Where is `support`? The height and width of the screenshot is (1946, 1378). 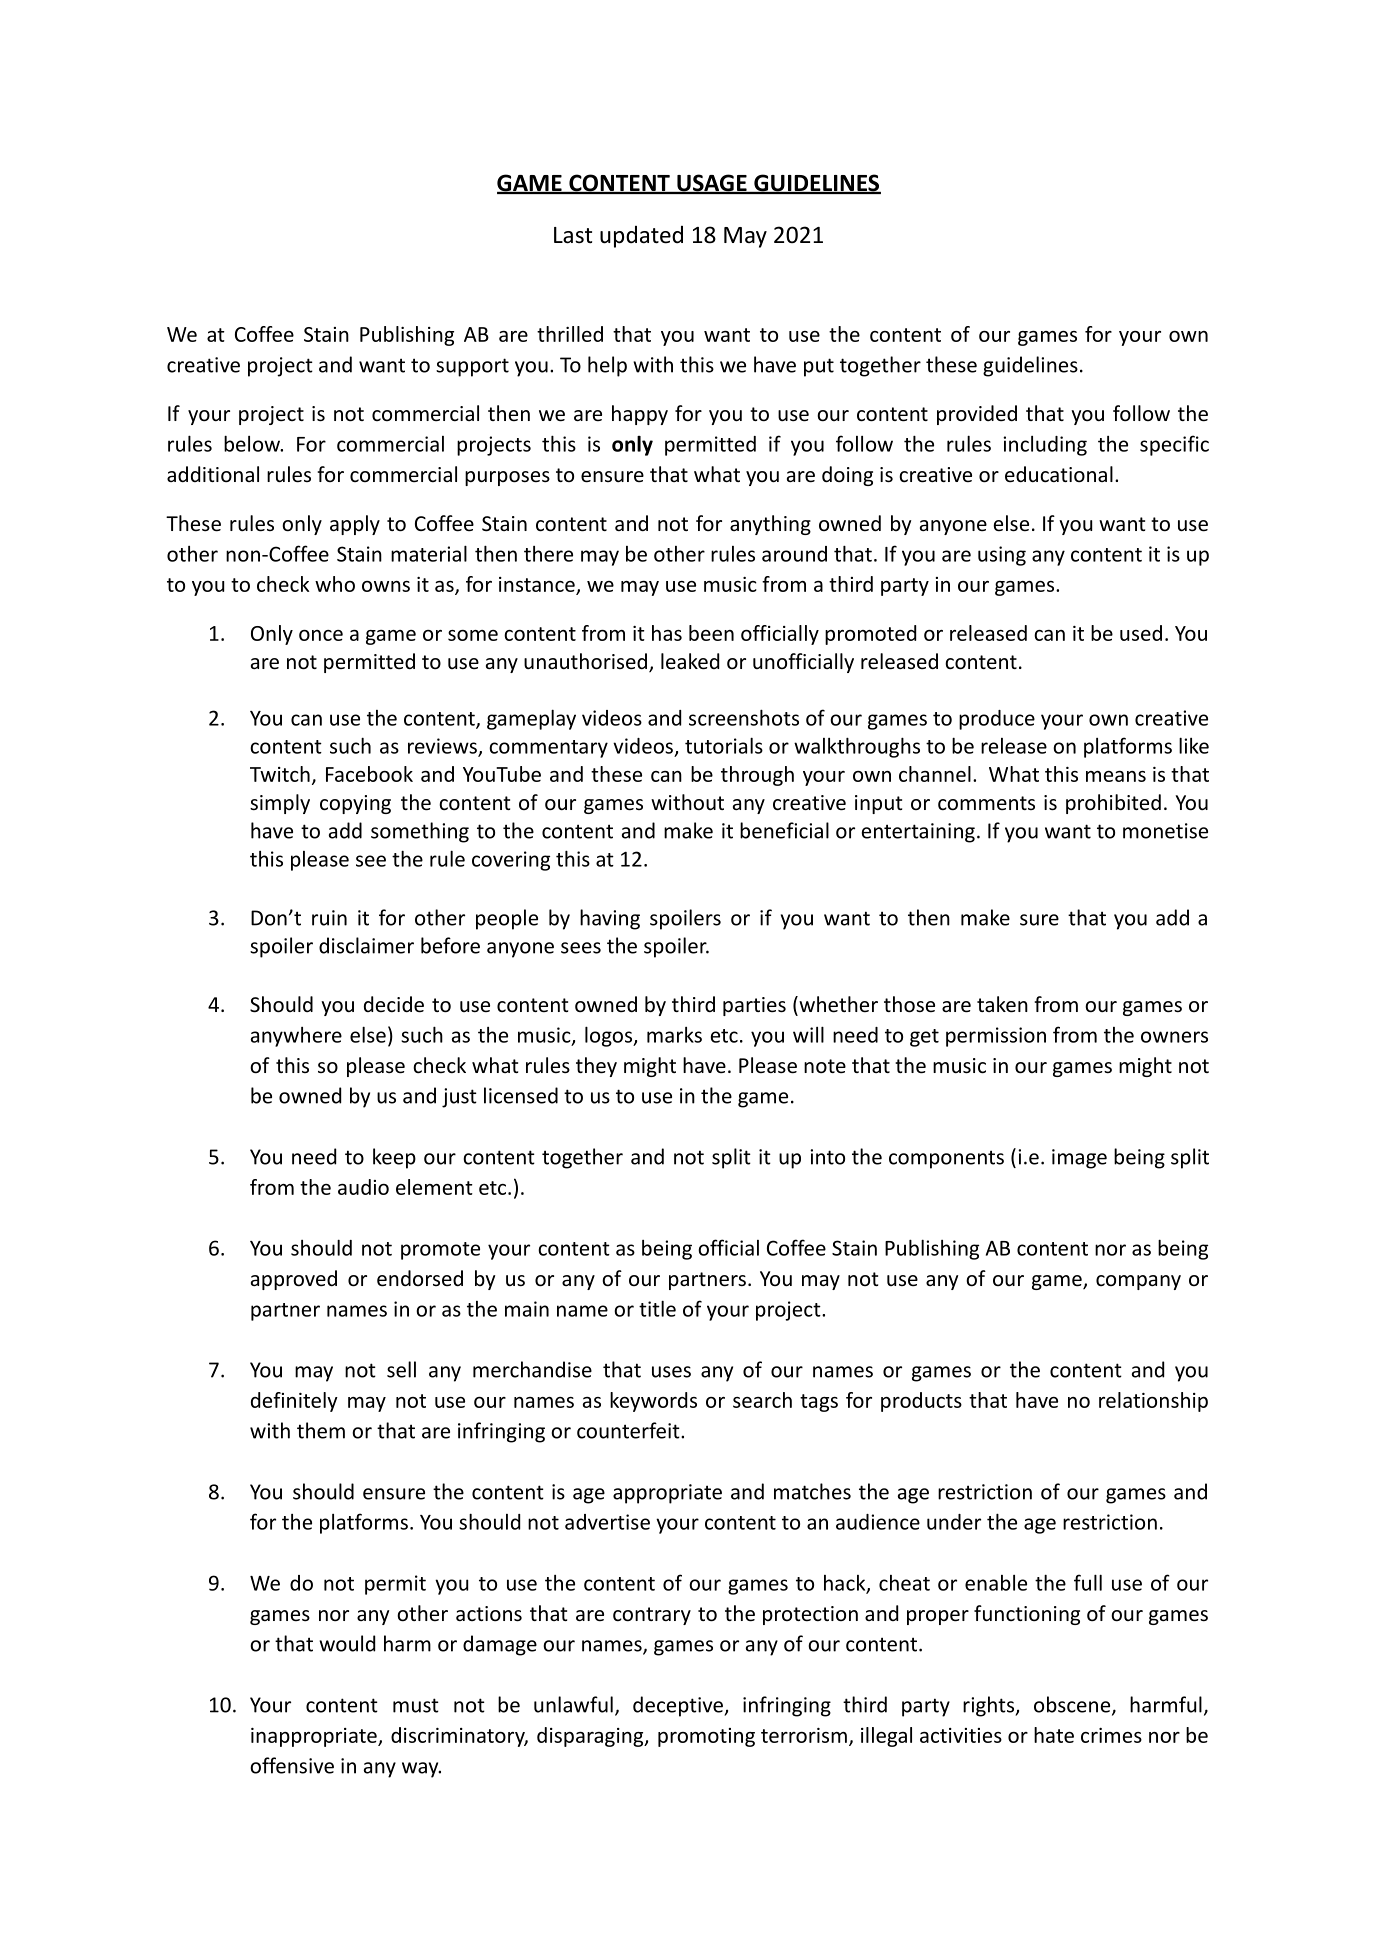
support is located at coordinates (472, 367).
